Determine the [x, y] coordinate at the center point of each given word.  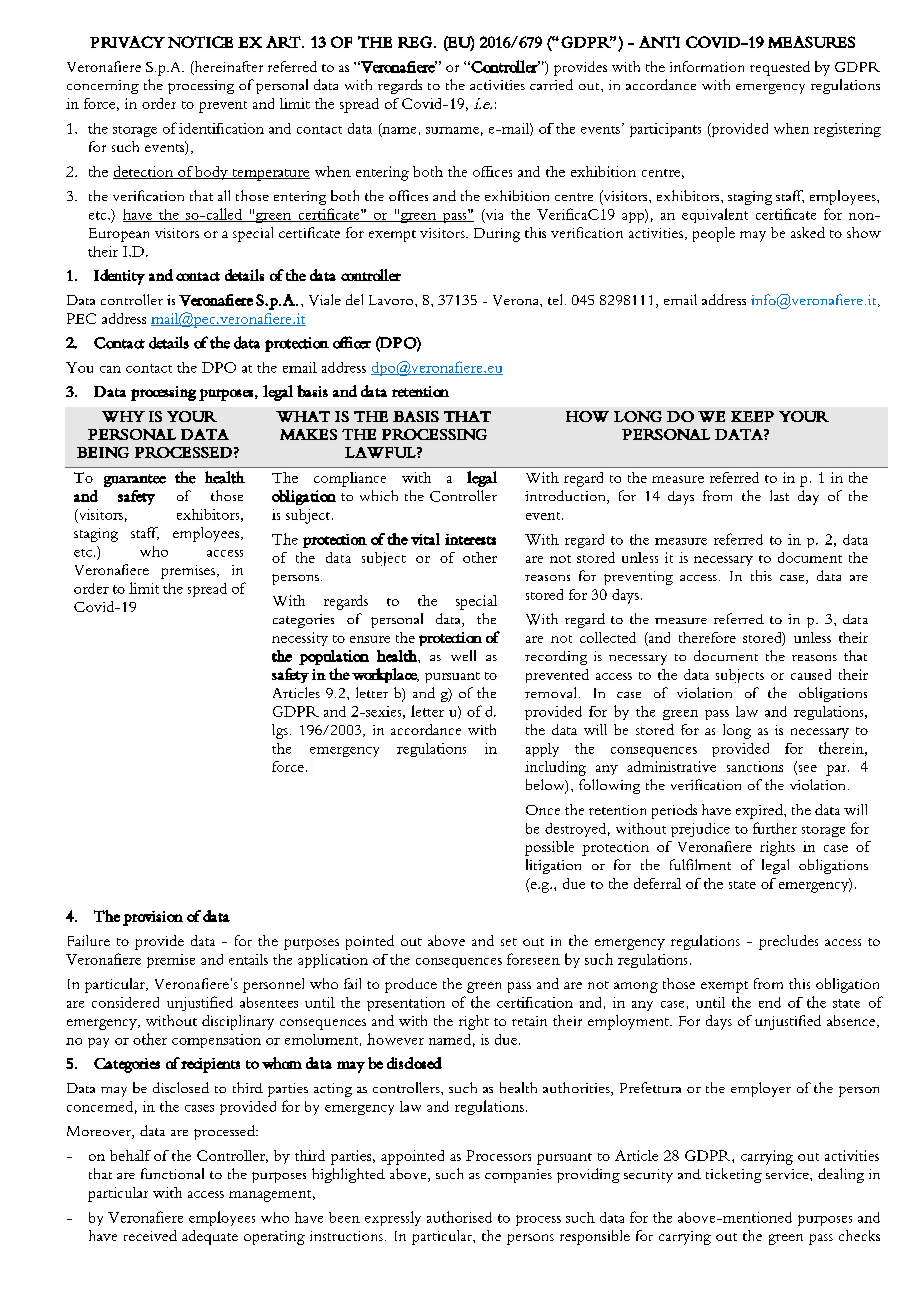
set [509, 942]
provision [153, 918]
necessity [300, 639]
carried [551, 84]
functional [172, 1173]
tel [557, 299]
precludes [788, 942]
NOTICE [200, 42]
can [110, 369]
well [463, 655]
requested [780, 68]
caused [811, 674]
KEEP [752, 416]
